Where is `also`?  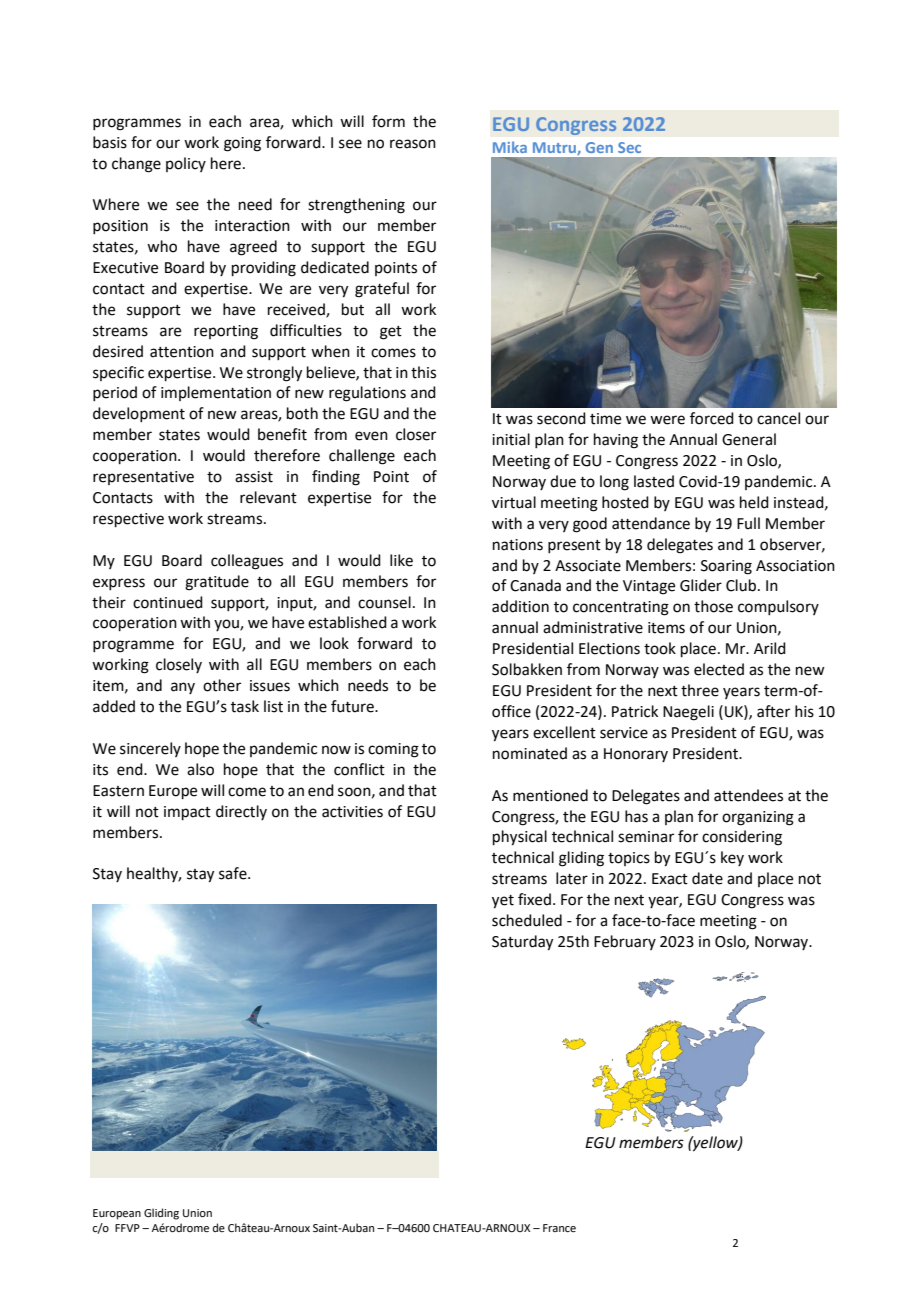
also is located at coordinates (200, 769).
